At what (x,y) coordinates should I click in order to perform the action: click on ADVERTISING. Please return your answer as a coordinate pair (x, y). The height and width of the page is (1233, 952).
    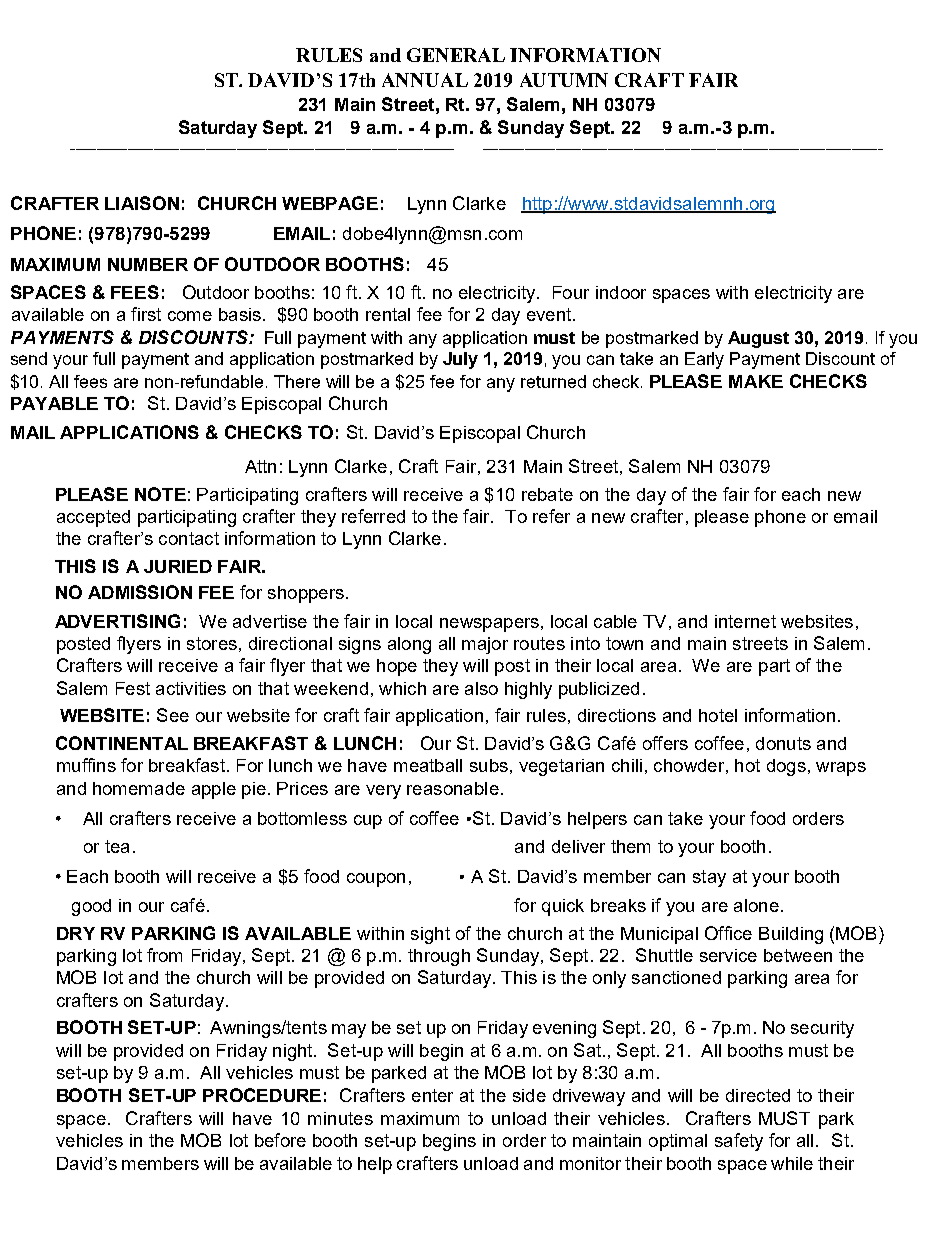
    Looking at the image, I should click on (117, 621).
